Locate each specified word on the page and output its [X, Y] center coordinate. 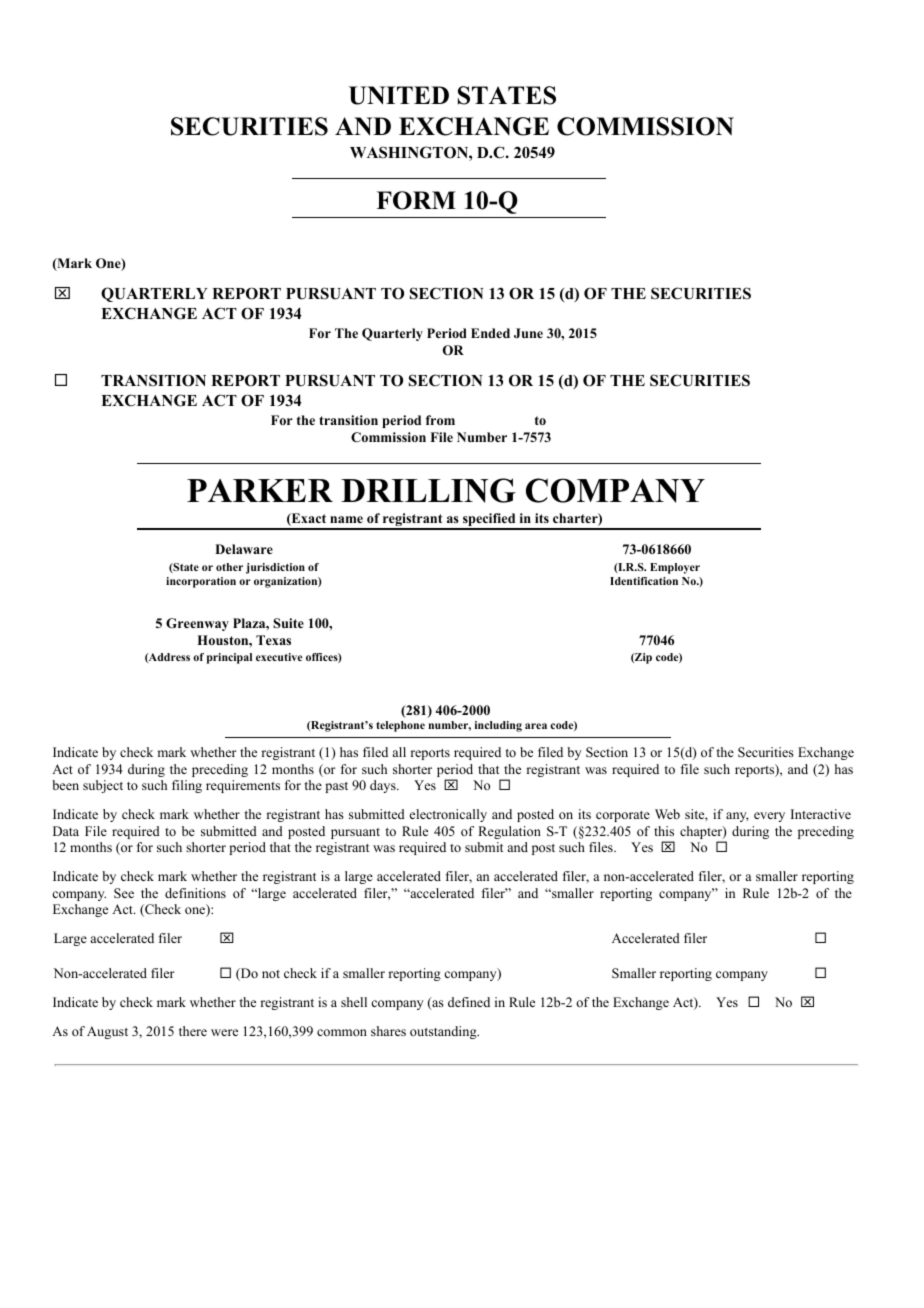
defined [469, 1002]
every [769, 817]
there [193, 1031]
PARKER [260, 490]
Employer [675, 568]
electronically [448, 815]
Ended [490, 333]
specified [489, 521]
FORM [416, 200]
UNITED [399, 95]
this [664, 831]
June [528, 333]
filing [187, 786]
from [440, 420]
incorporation [201, 582]
